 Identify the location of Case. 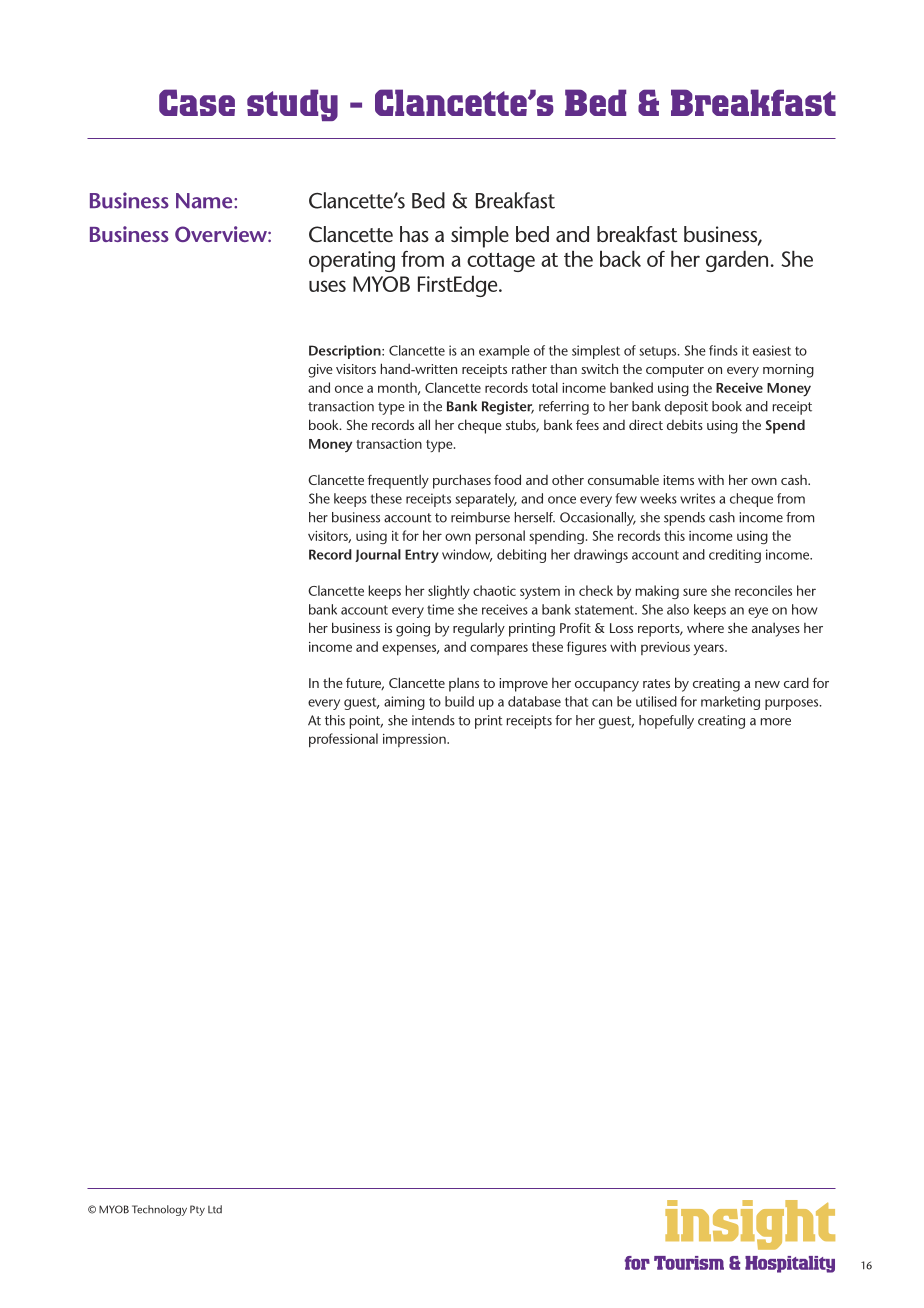
(197, 102).
